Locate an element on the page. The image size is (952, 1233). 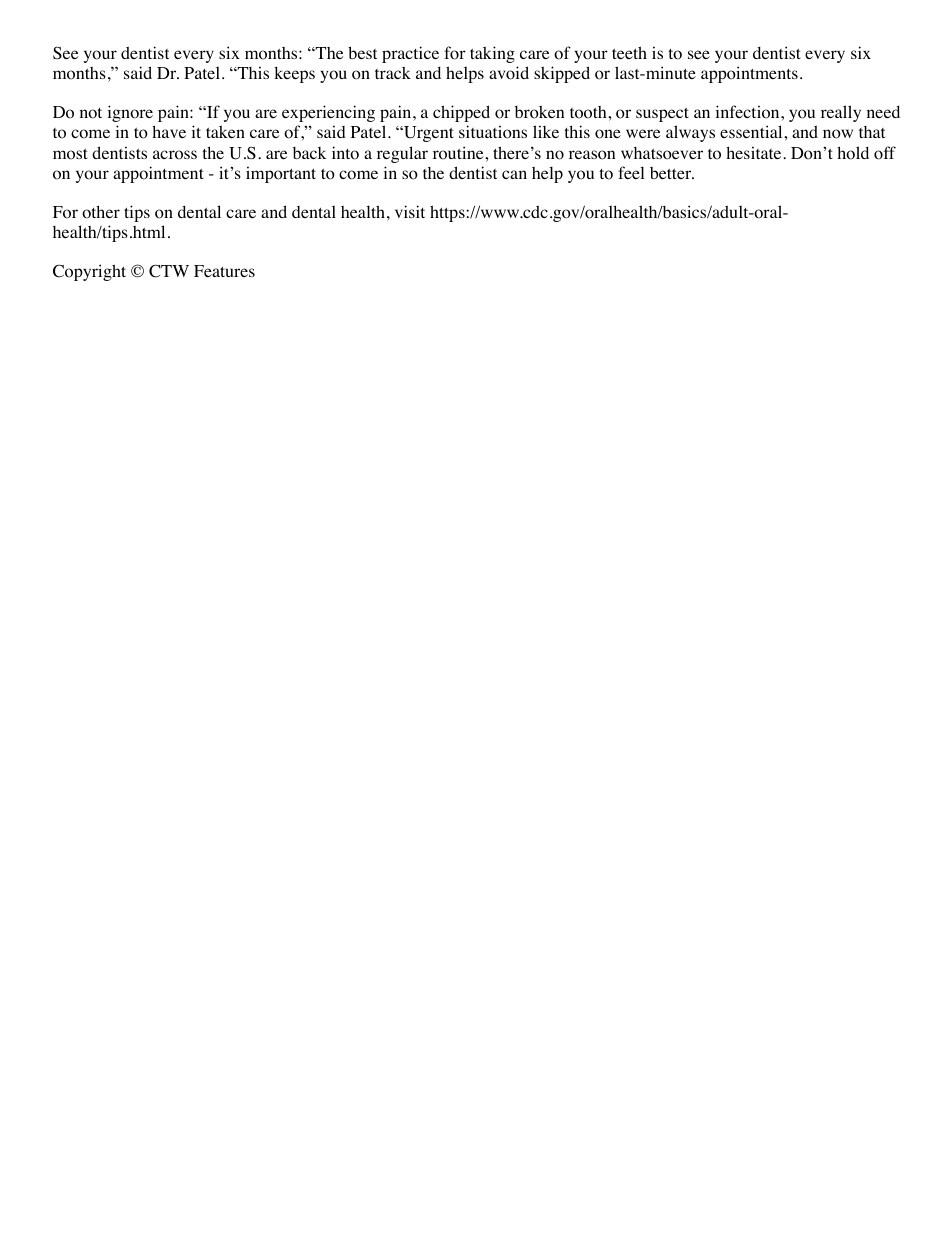
other is located at coordinates (101, 212).
